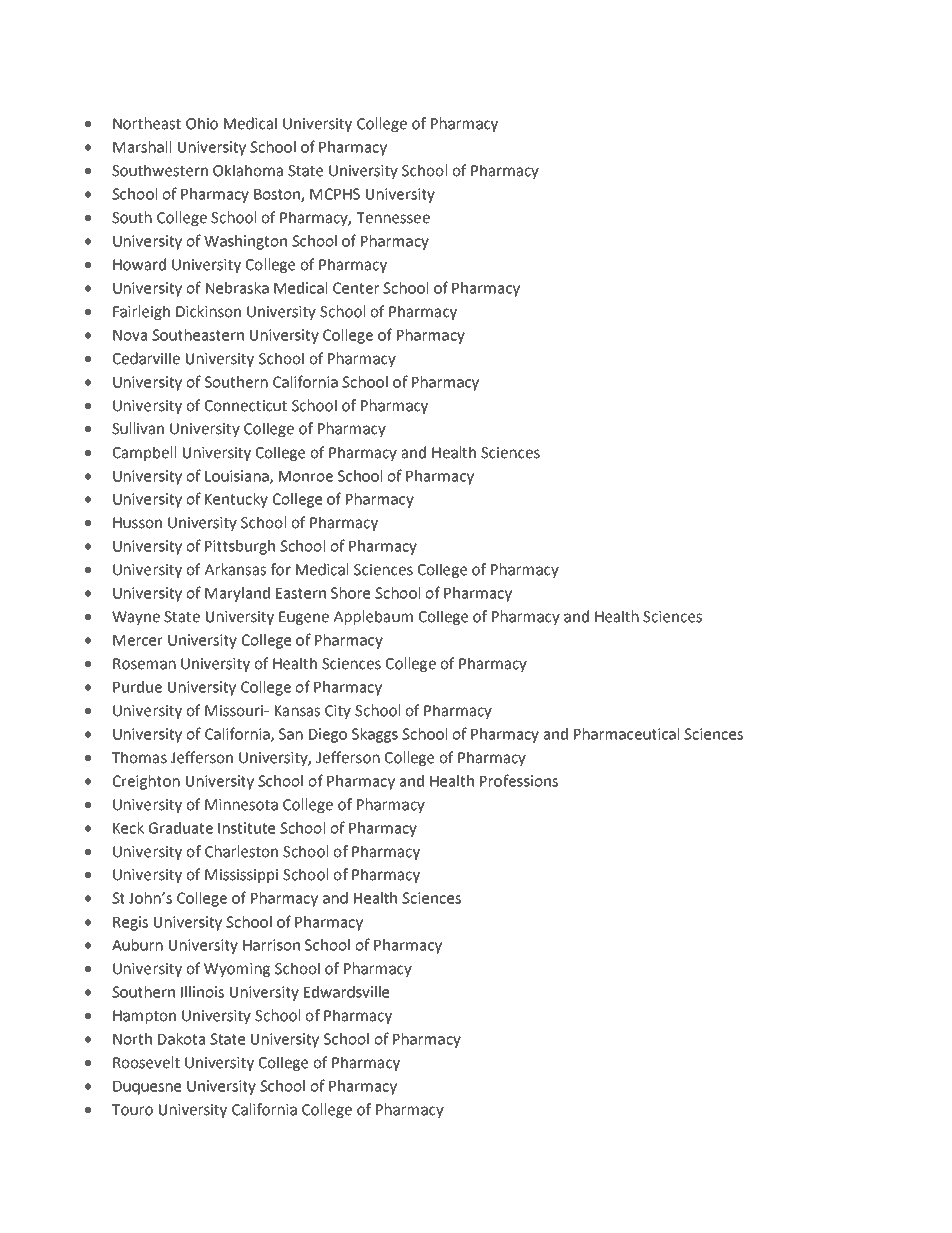  What do you see at coordinates (271, 945) in the screenshot?
I see `Harrison` at bounding box center [271, 945].
